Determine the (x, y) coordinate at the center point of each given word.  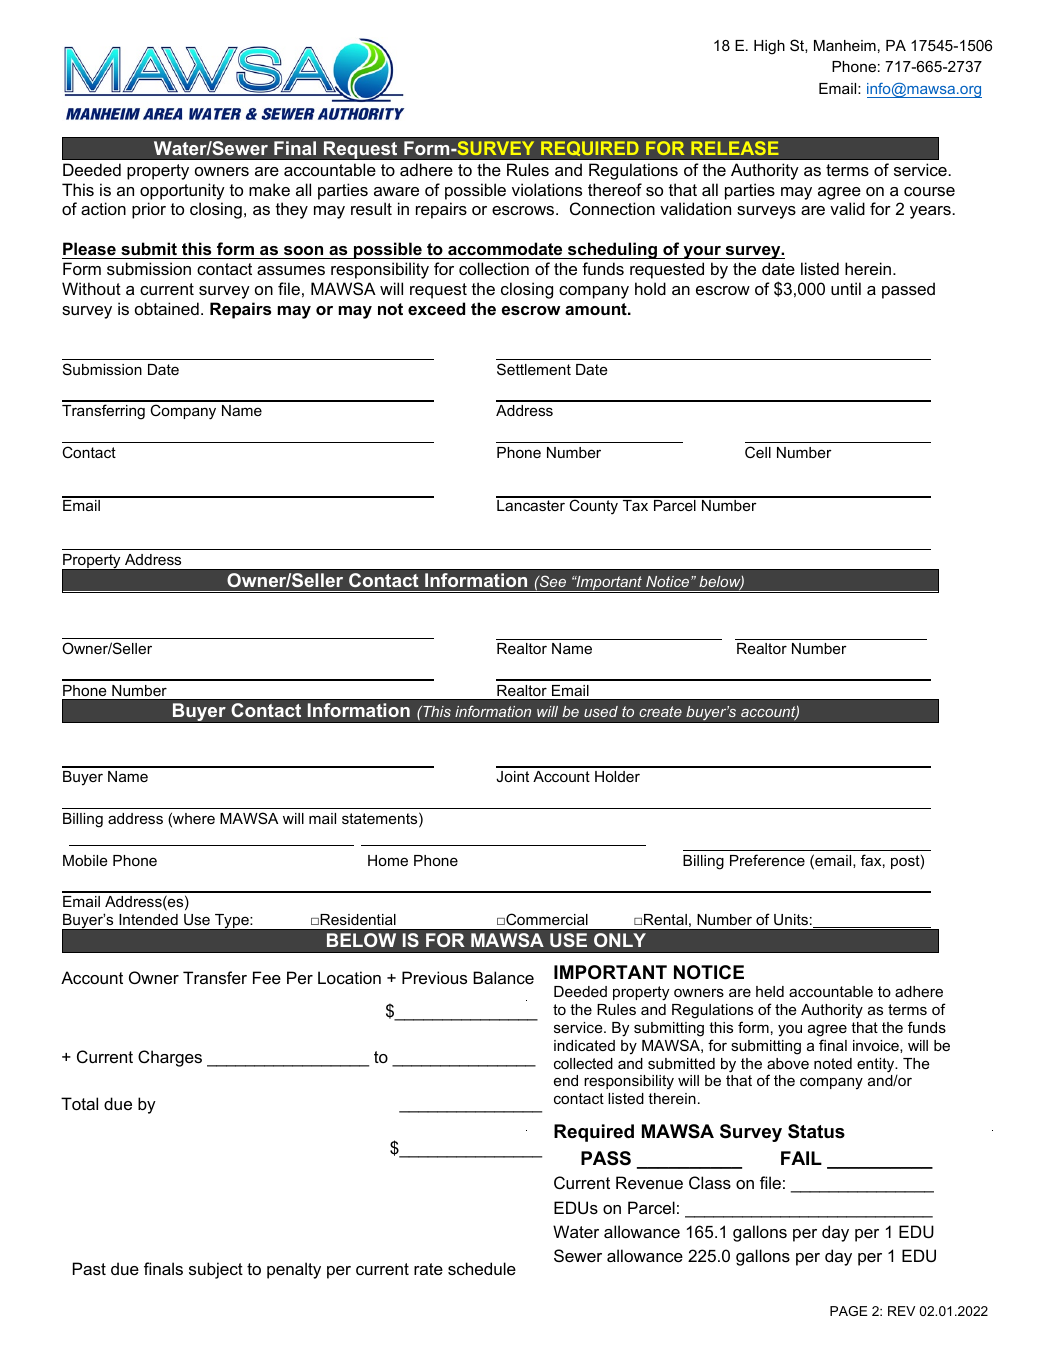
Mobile (85, 860)
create (660, 711)
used (601, 711)
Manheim (845, 45)
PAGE (849, 1311)
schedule (482, 1268)
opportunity (182, 191)
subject (216, 1270)
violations (547, 189)
